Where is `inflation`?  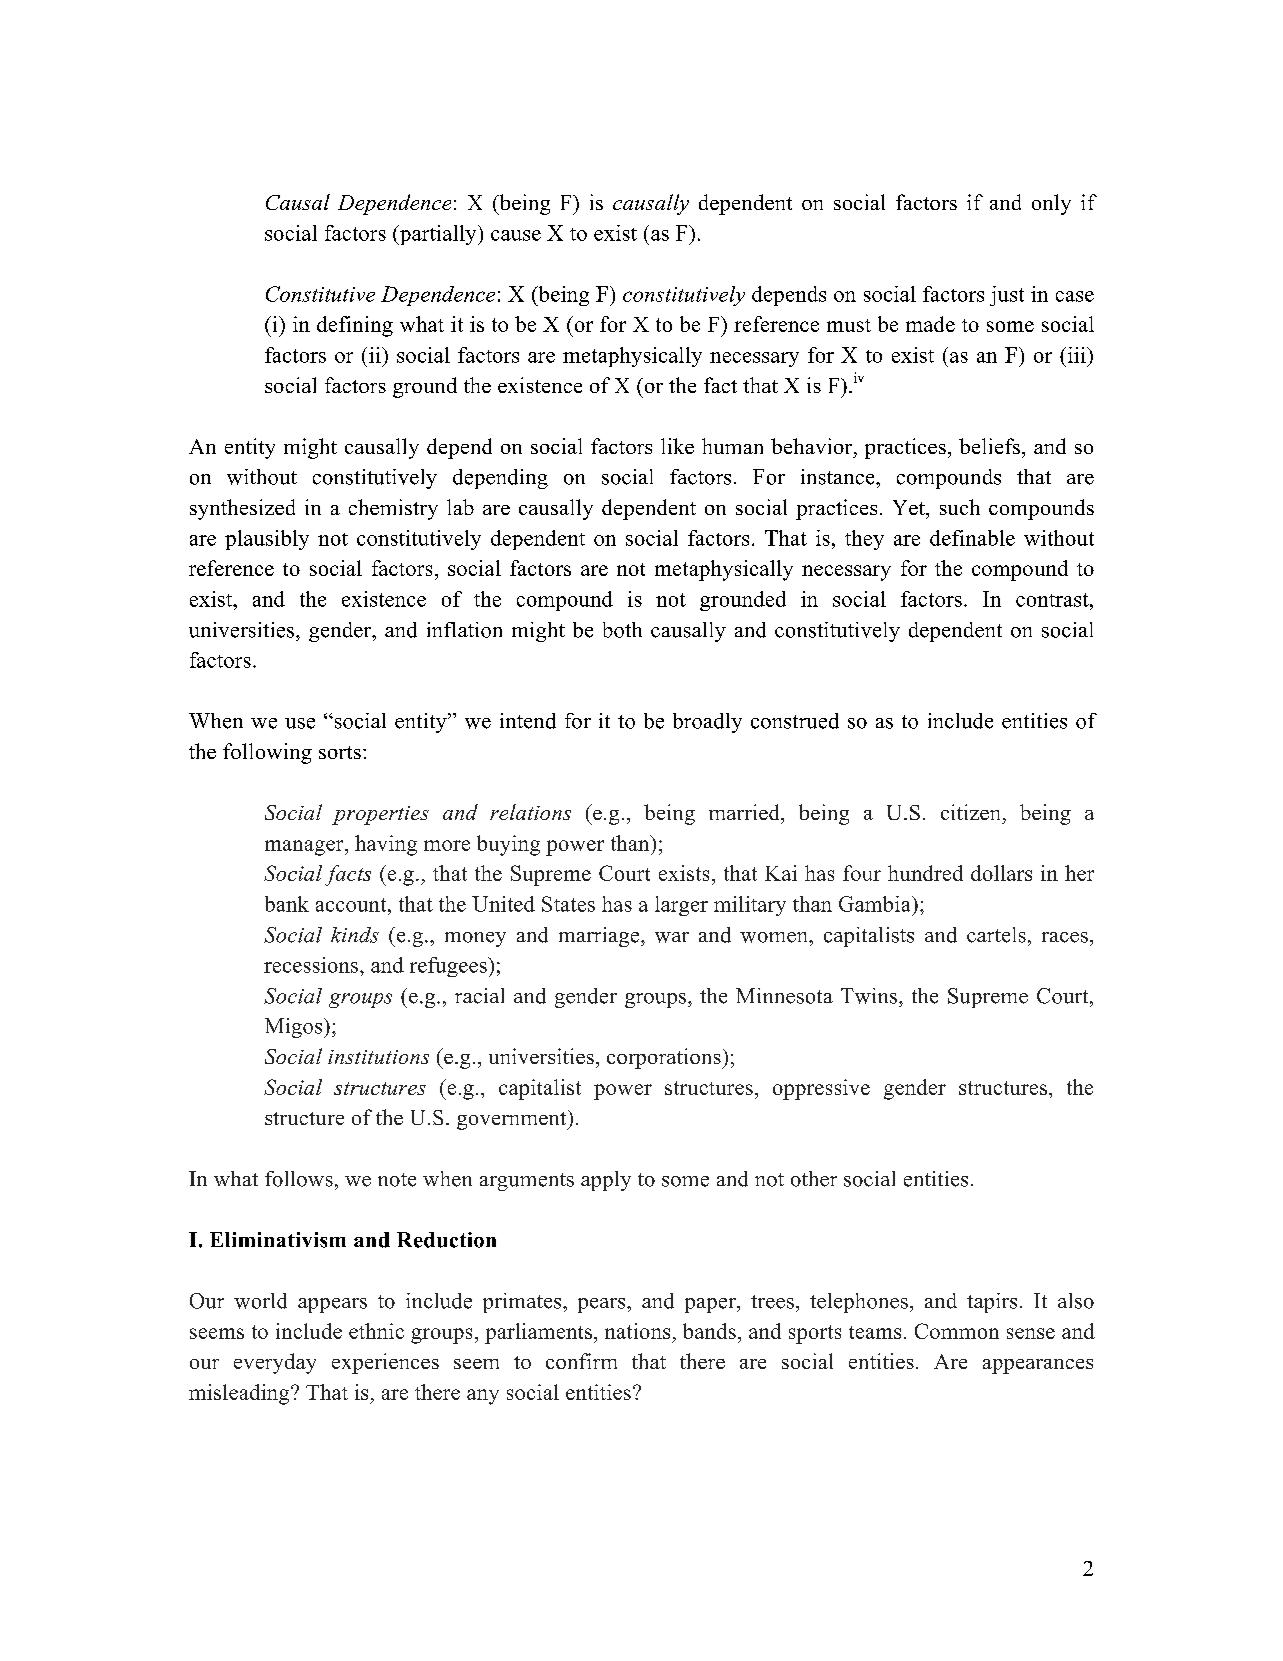 inflation is located at coordinates (464, 630).
